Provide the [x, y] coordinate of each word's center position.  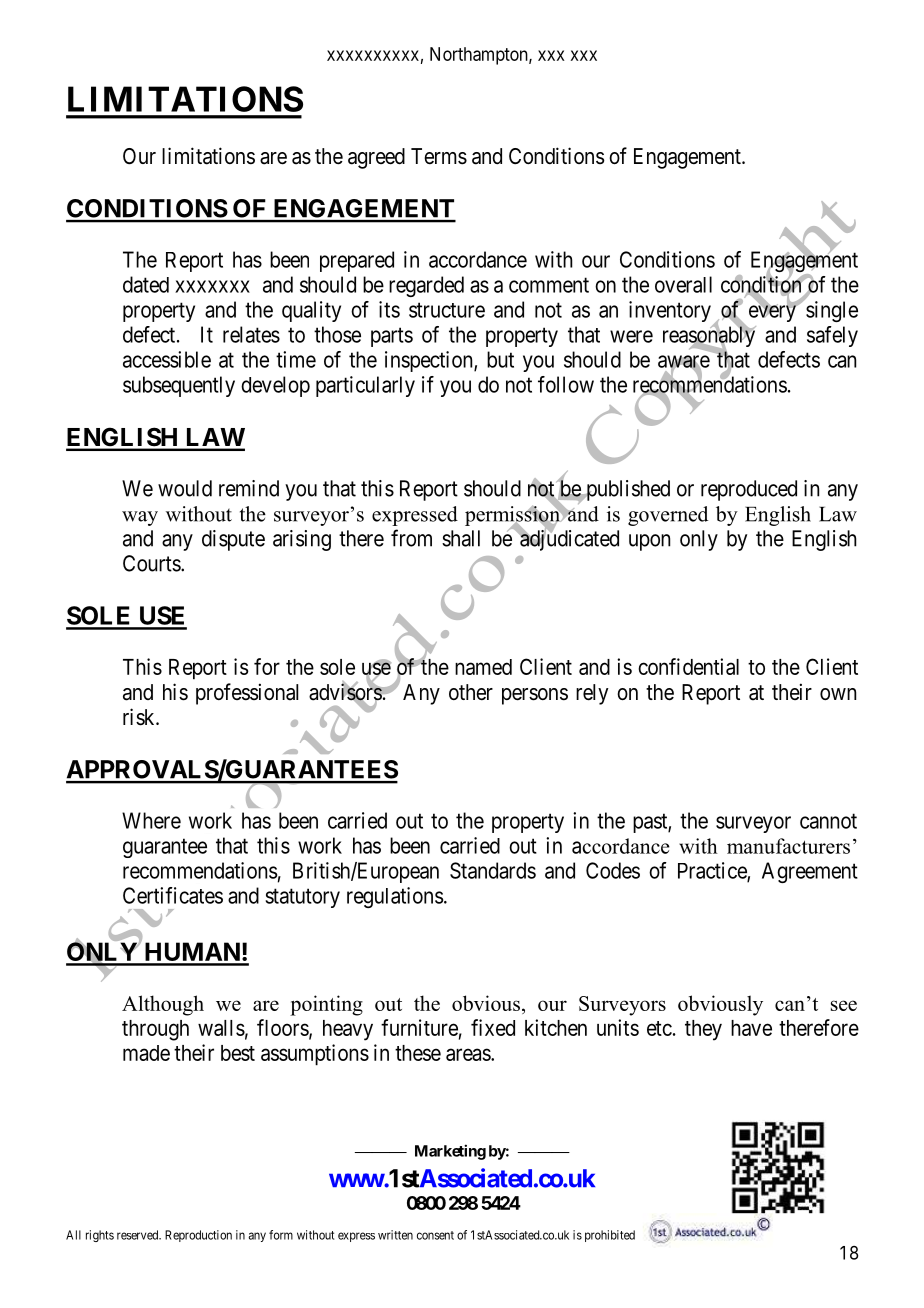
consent [435, 1235]
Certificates [173, 895]
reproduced [749, 490]
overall [683, 284]
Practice [713, 871]
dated [146, 284]
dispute [233, 540]
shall [461, 538]
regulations [395, 897]
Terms [439, 156]
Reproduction [198, 1236]
